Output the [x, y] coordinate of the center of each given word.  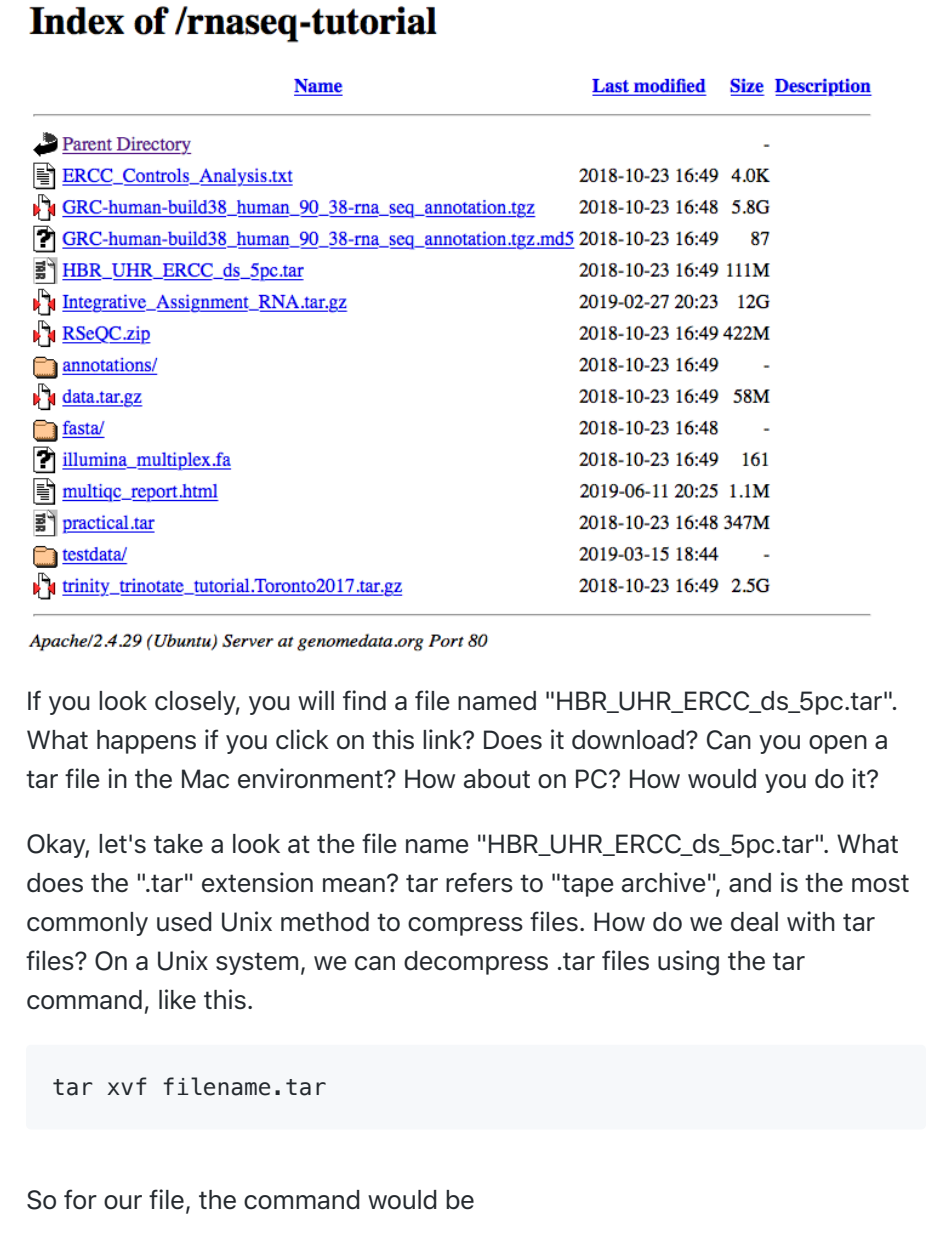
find [364, 700]
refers [479, 882]
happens [146, 742]
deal [754, 922]
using [688, 963]
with [811, 921]
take [178, 844]
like [177, 999]
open [838, 744]
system [257, 963]
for [80, 1199]
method [325, 922]
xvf [127, 1086]
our [123, 1202]
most [880, 883]
